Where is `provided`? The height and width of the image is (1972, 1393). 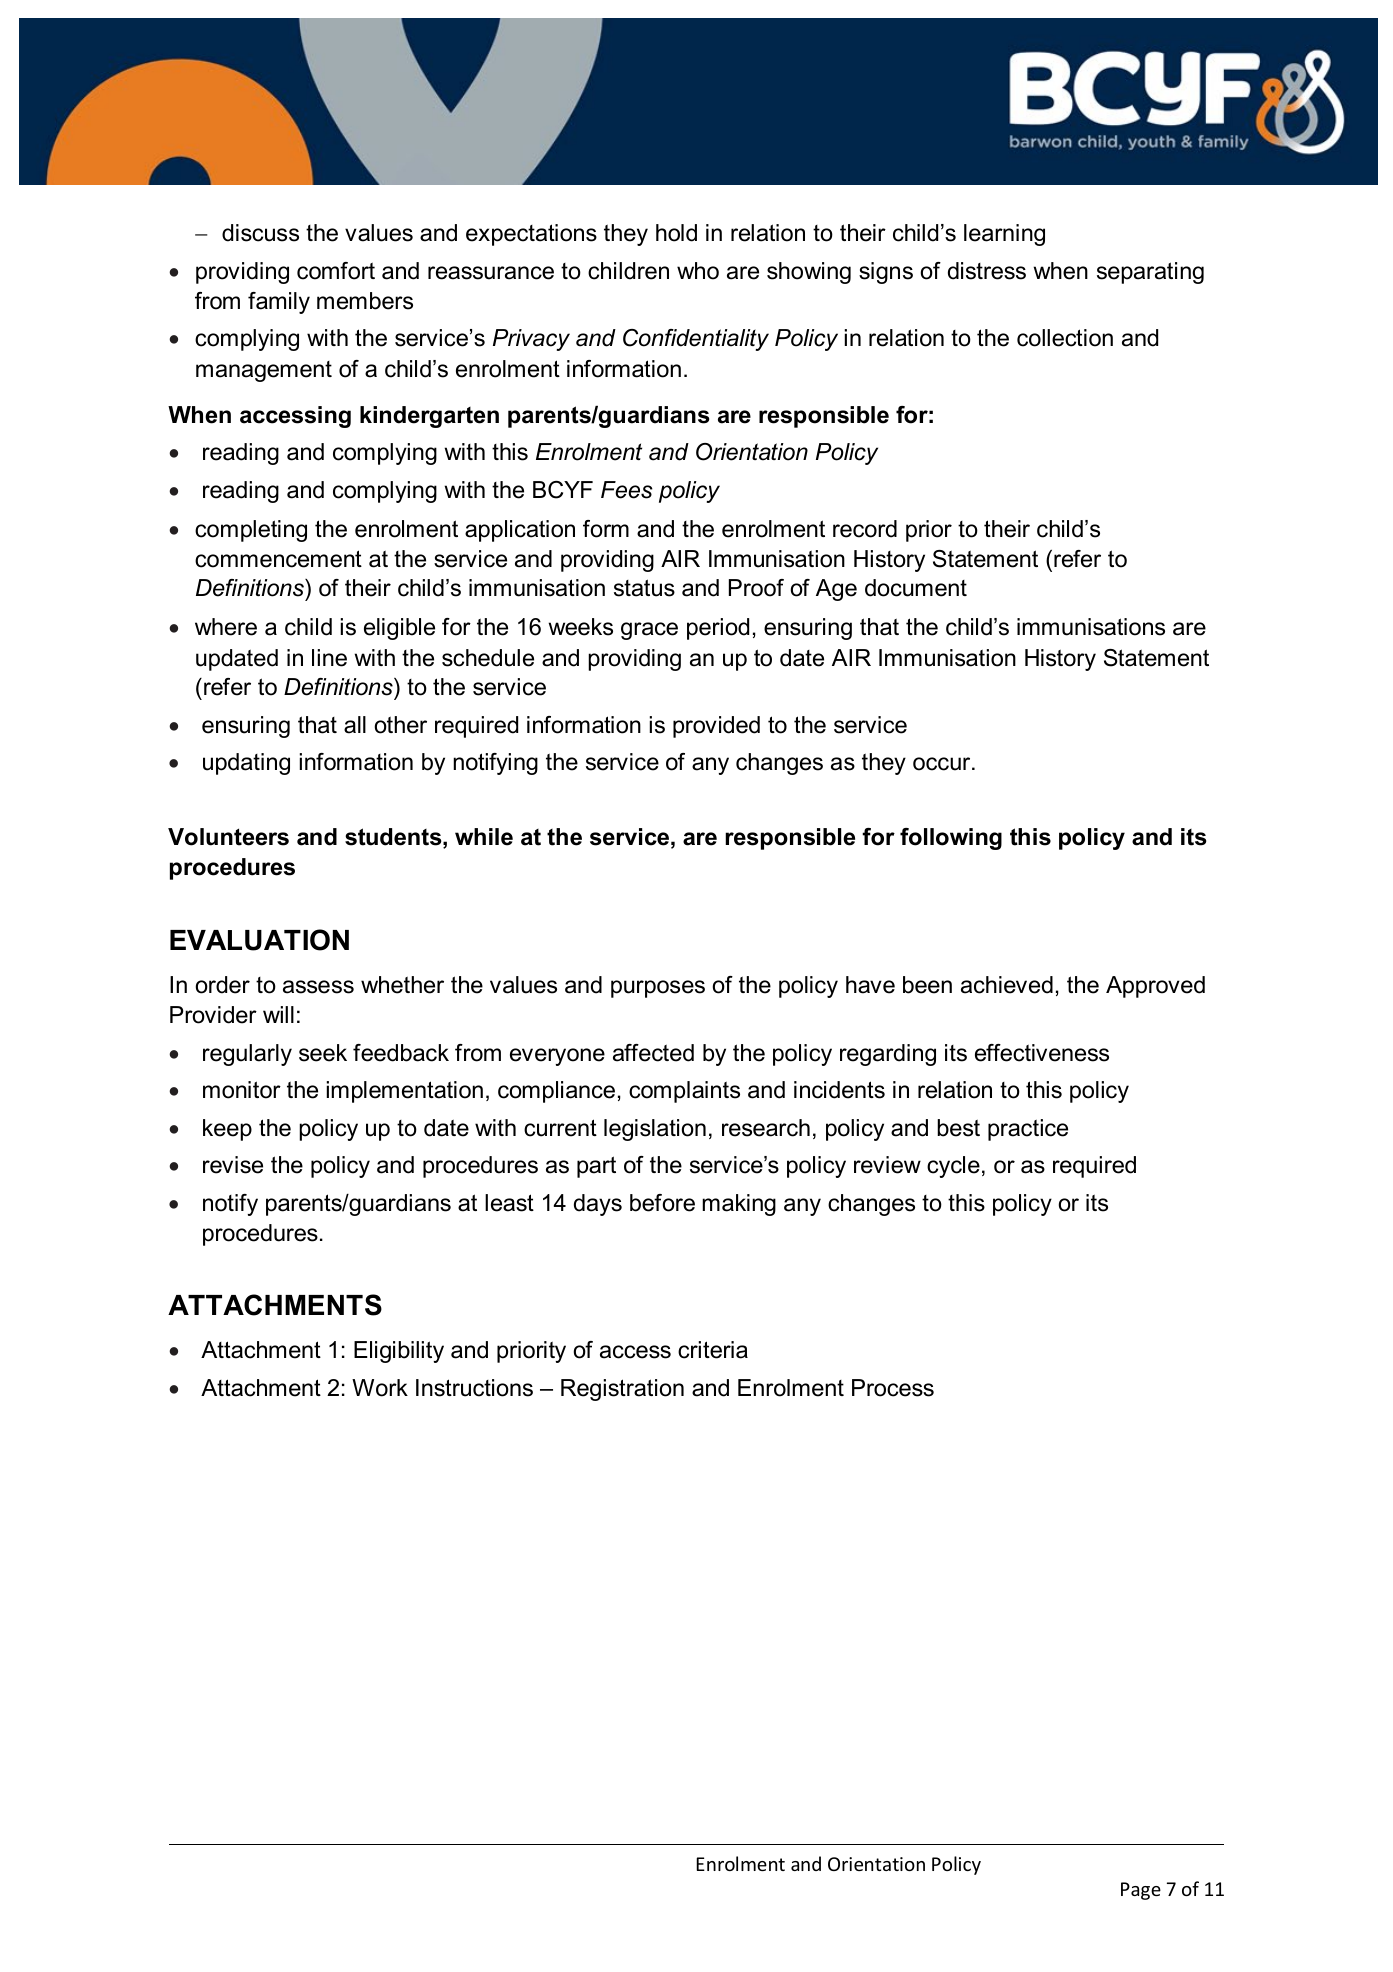
provided is located at coordinates (716, 727).
